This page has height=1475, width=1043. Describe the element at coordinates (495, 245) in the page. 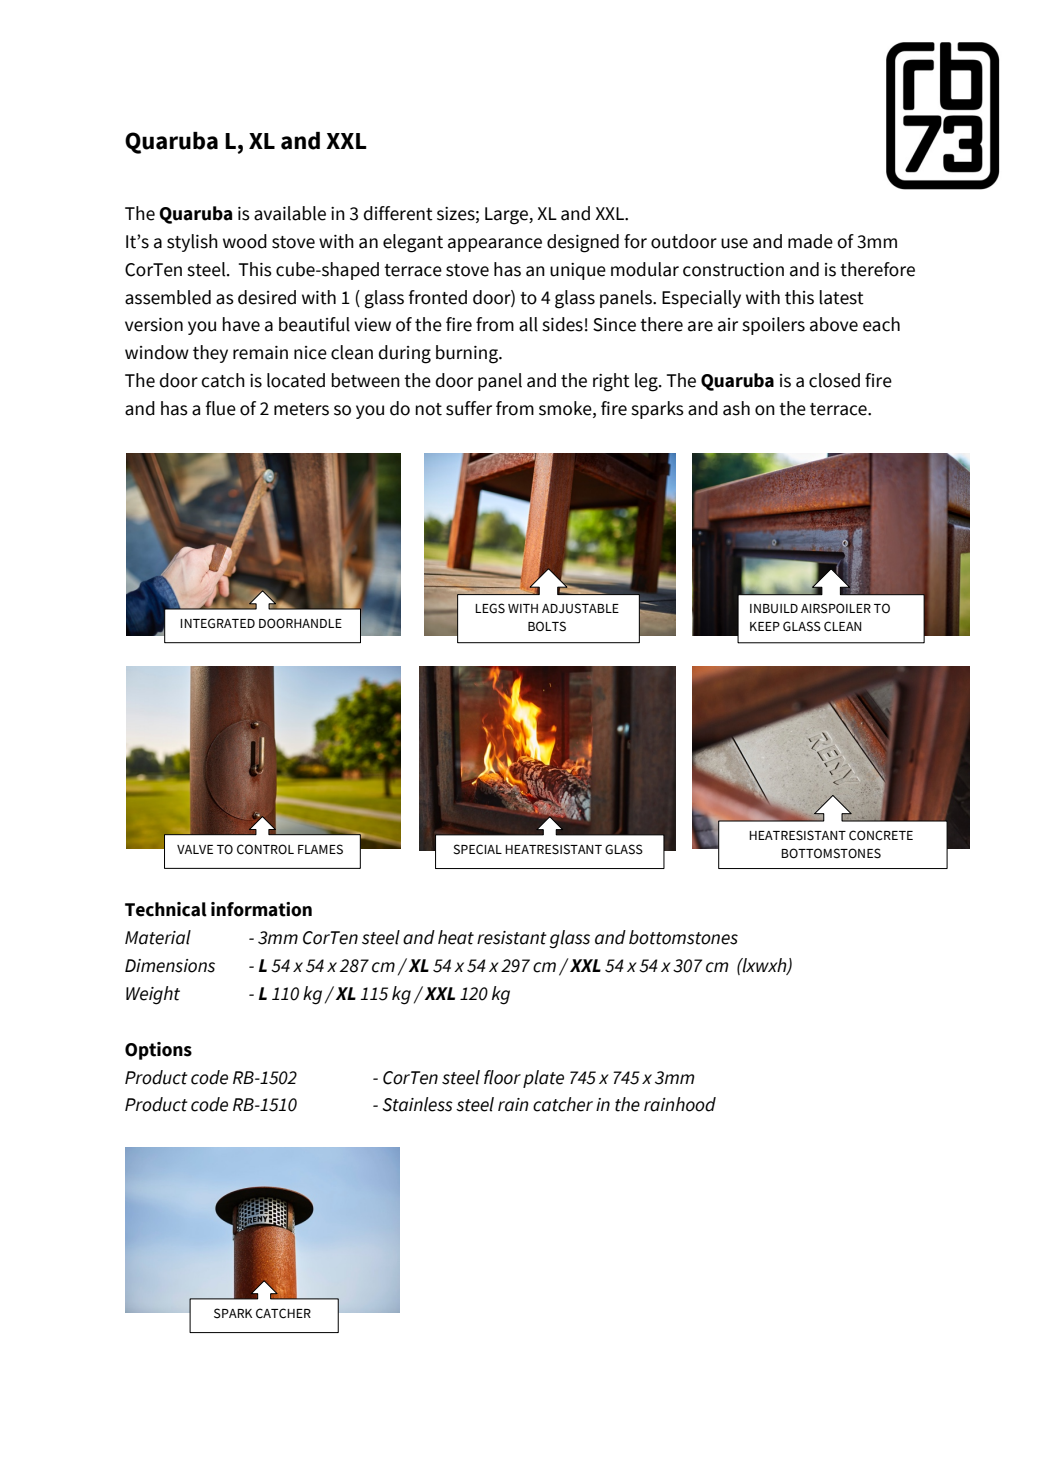

I see `appearance` at that location.
